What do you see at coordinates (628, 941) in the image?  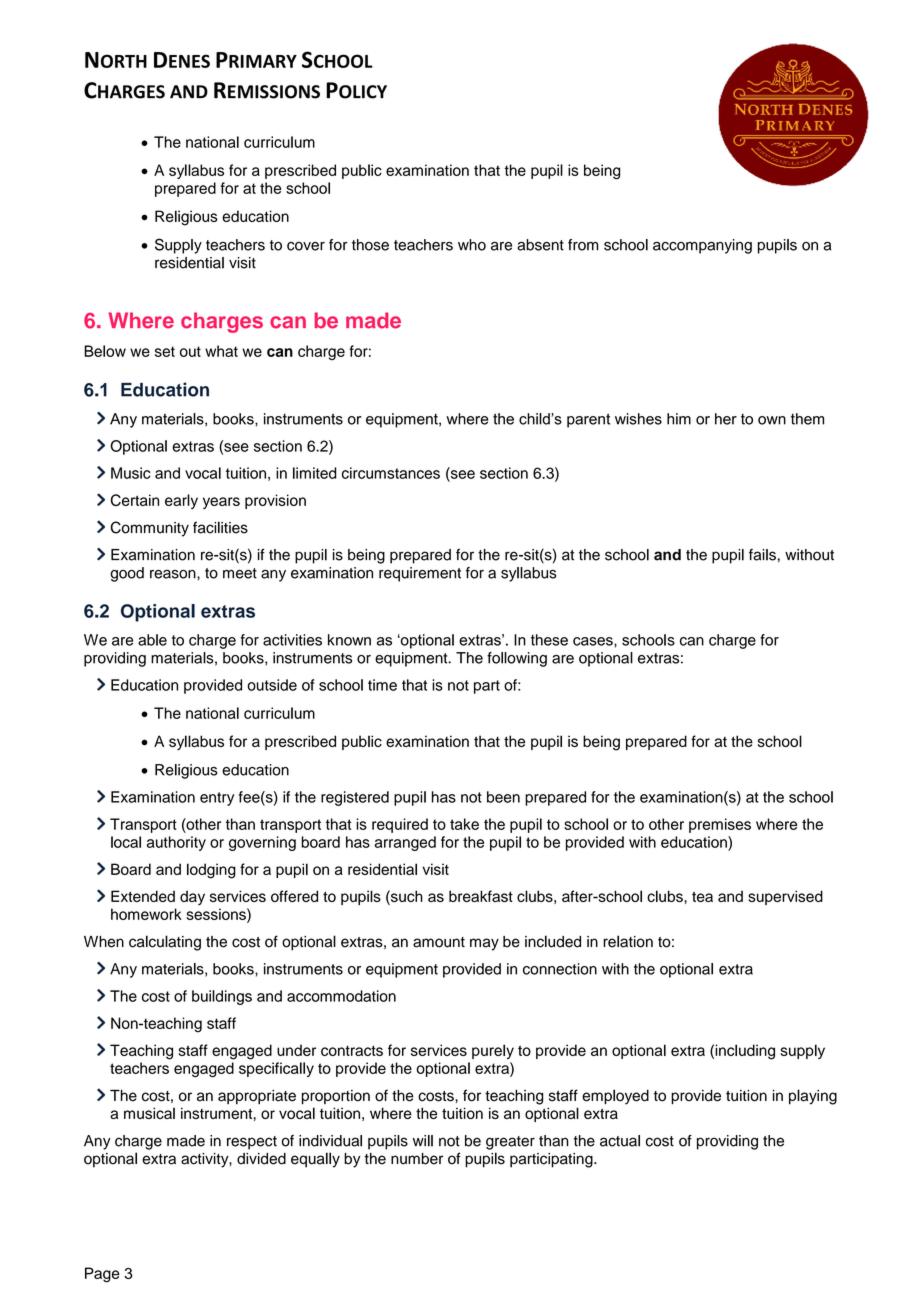 I see `relation` at bounding box center [628, 941].
